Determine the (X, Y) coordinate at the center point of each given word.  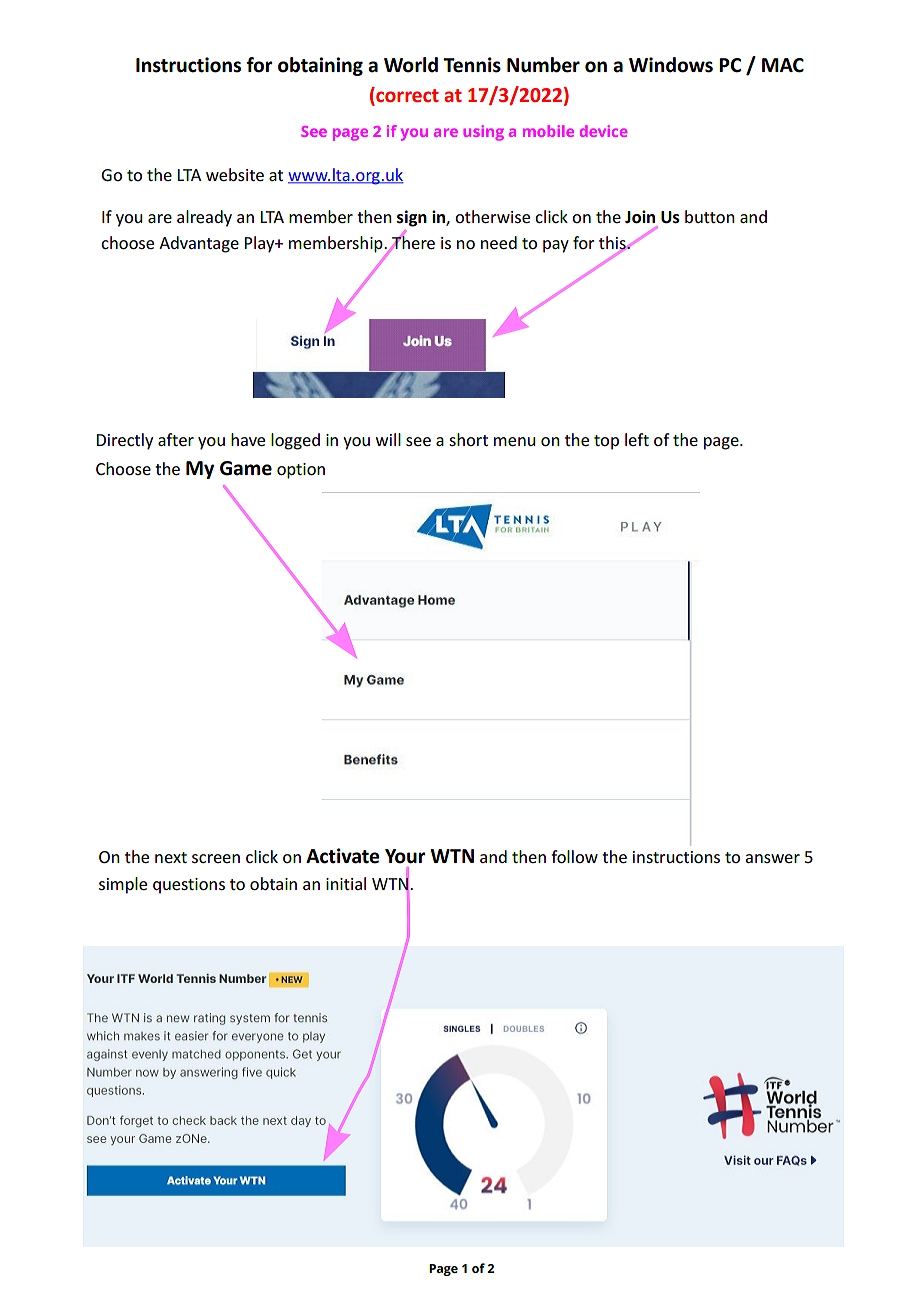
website (235, 174)
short (468, 439)
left (637, 439)
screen (216, 858)
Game (246, 468)
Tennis (472, 65)
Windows (671, 65)
